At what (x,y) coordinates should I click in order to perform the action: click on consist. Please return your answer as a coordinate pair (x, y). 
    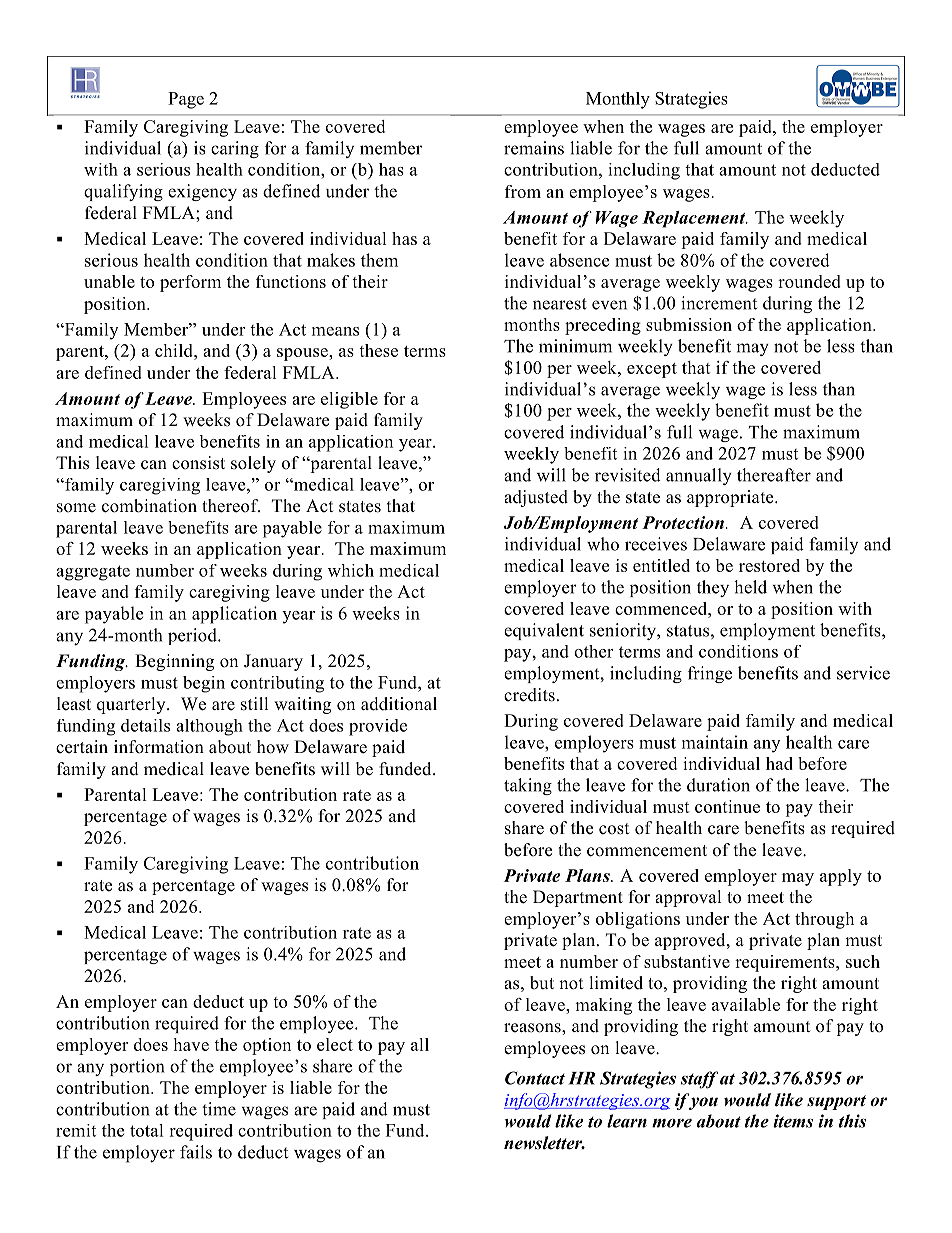
    Looking at the image, I should click on (198, 463).
